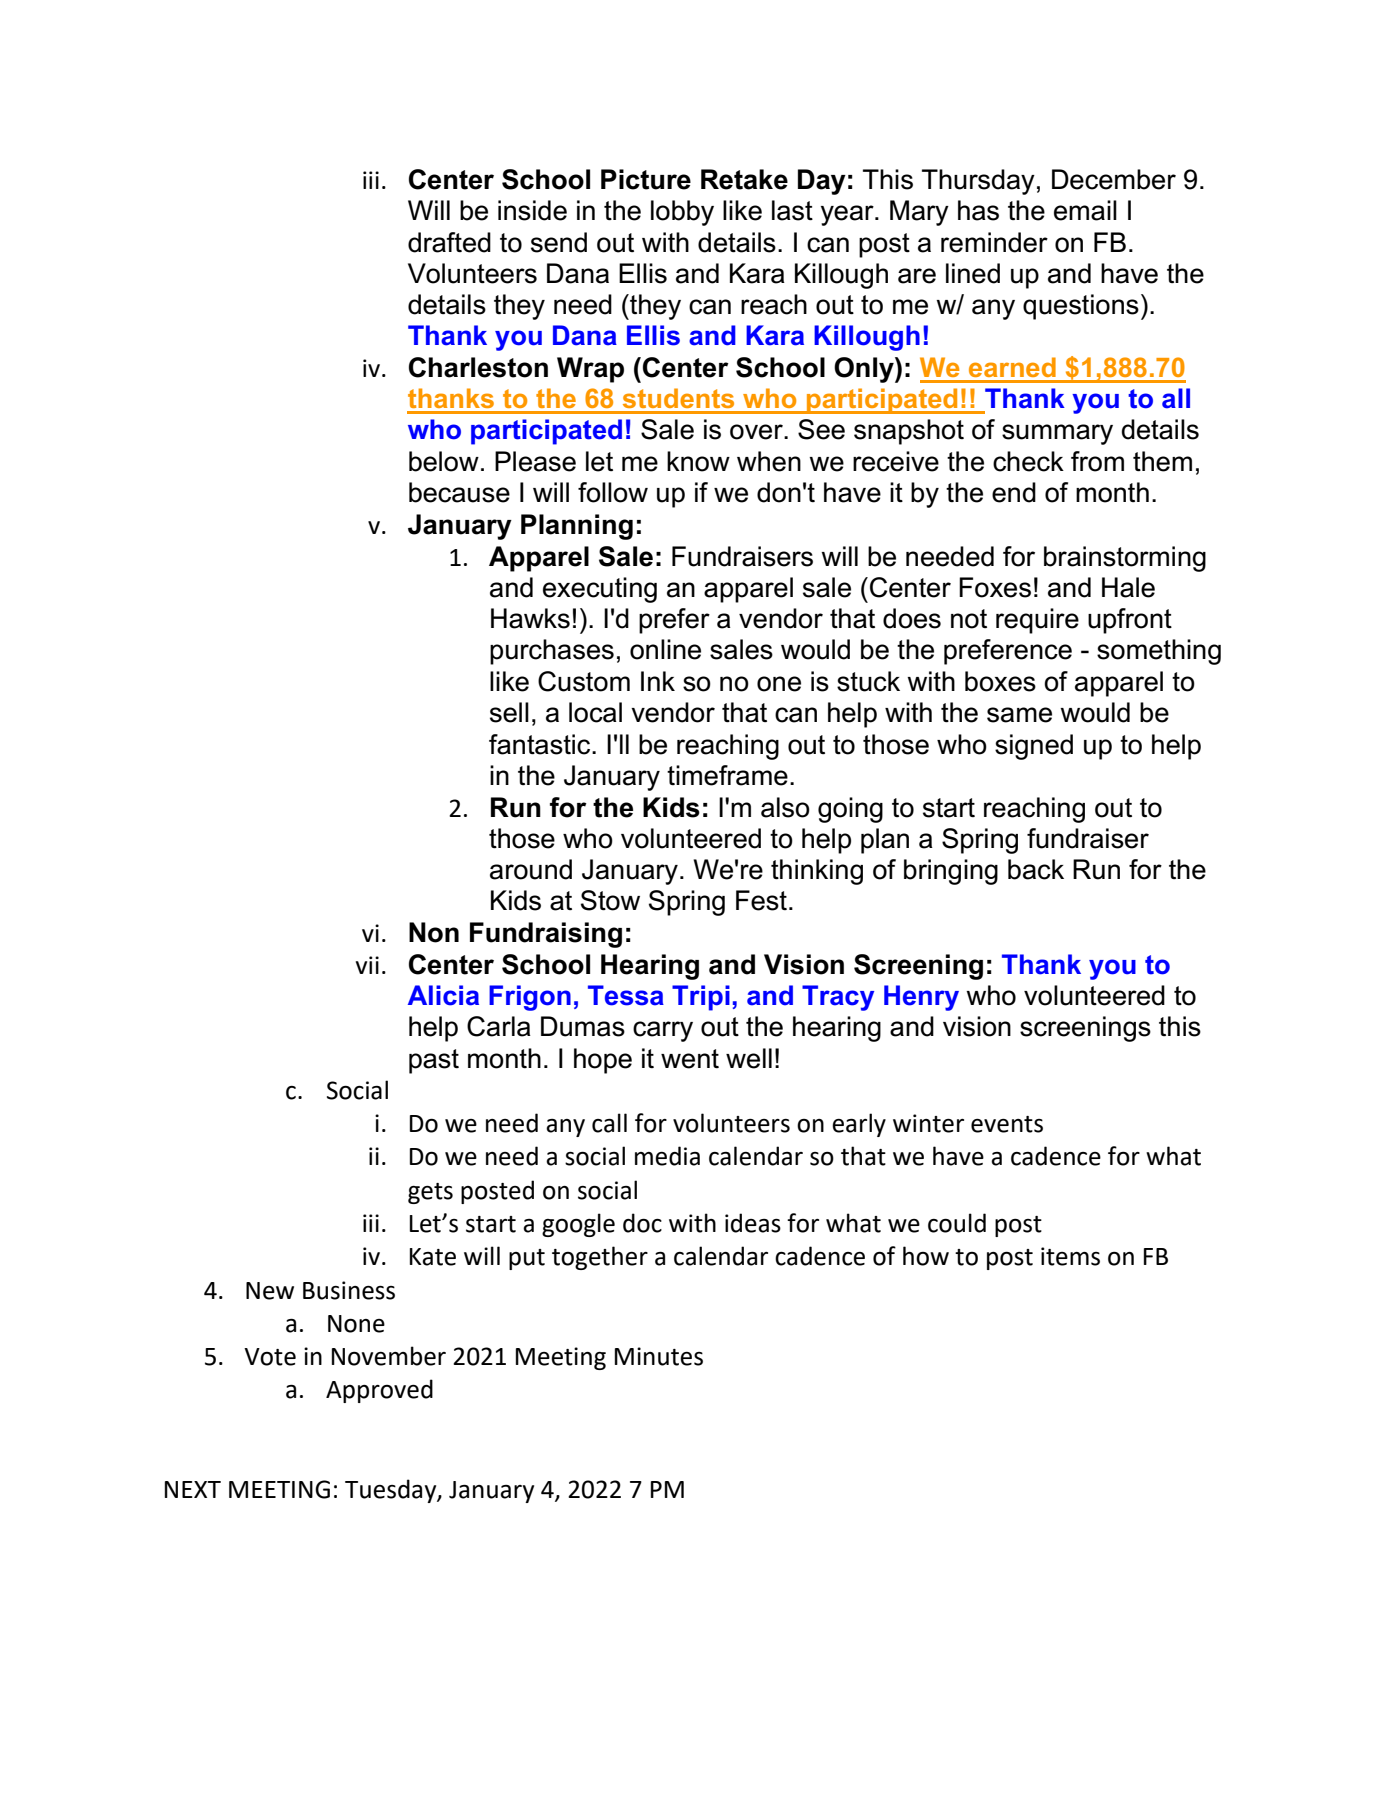 This document has height=1796, width=1387. Describe the element at coordinates (1085, 210) in the document. I see `email` at that location.
